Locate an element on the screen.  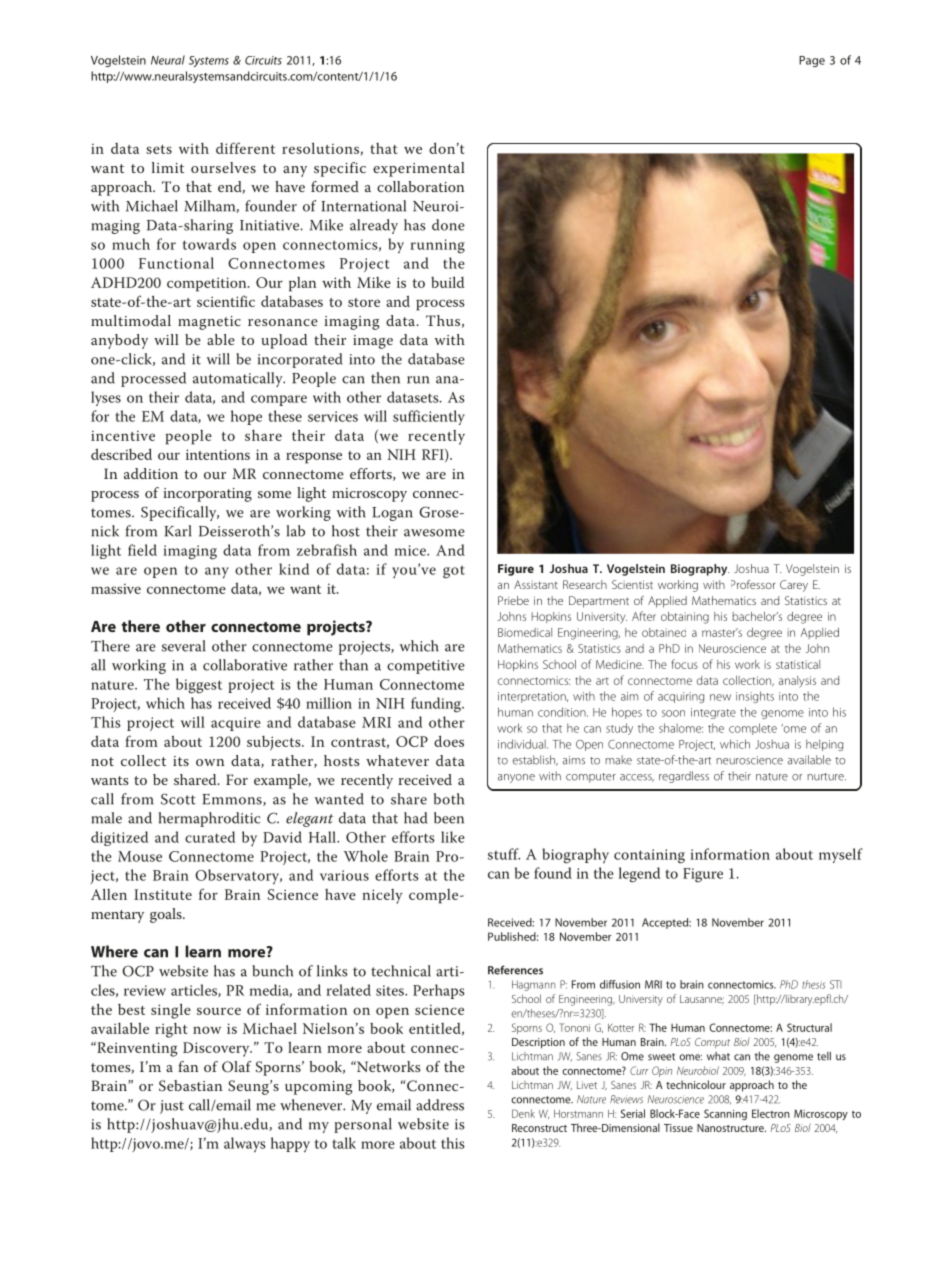
just is located at coordinates (172, 1107).
